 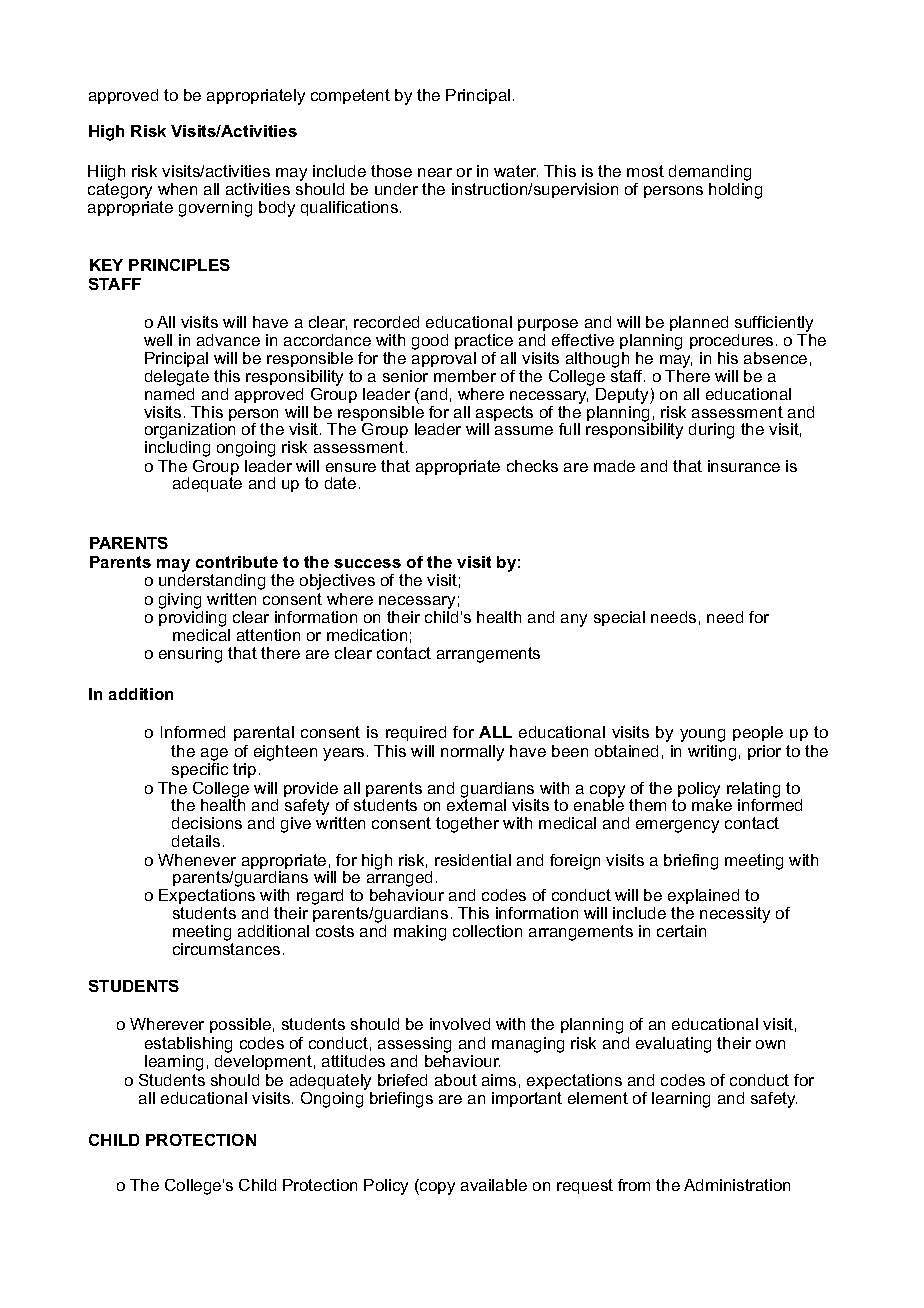 I want to click on delegate, so click(x=177, y=378).
